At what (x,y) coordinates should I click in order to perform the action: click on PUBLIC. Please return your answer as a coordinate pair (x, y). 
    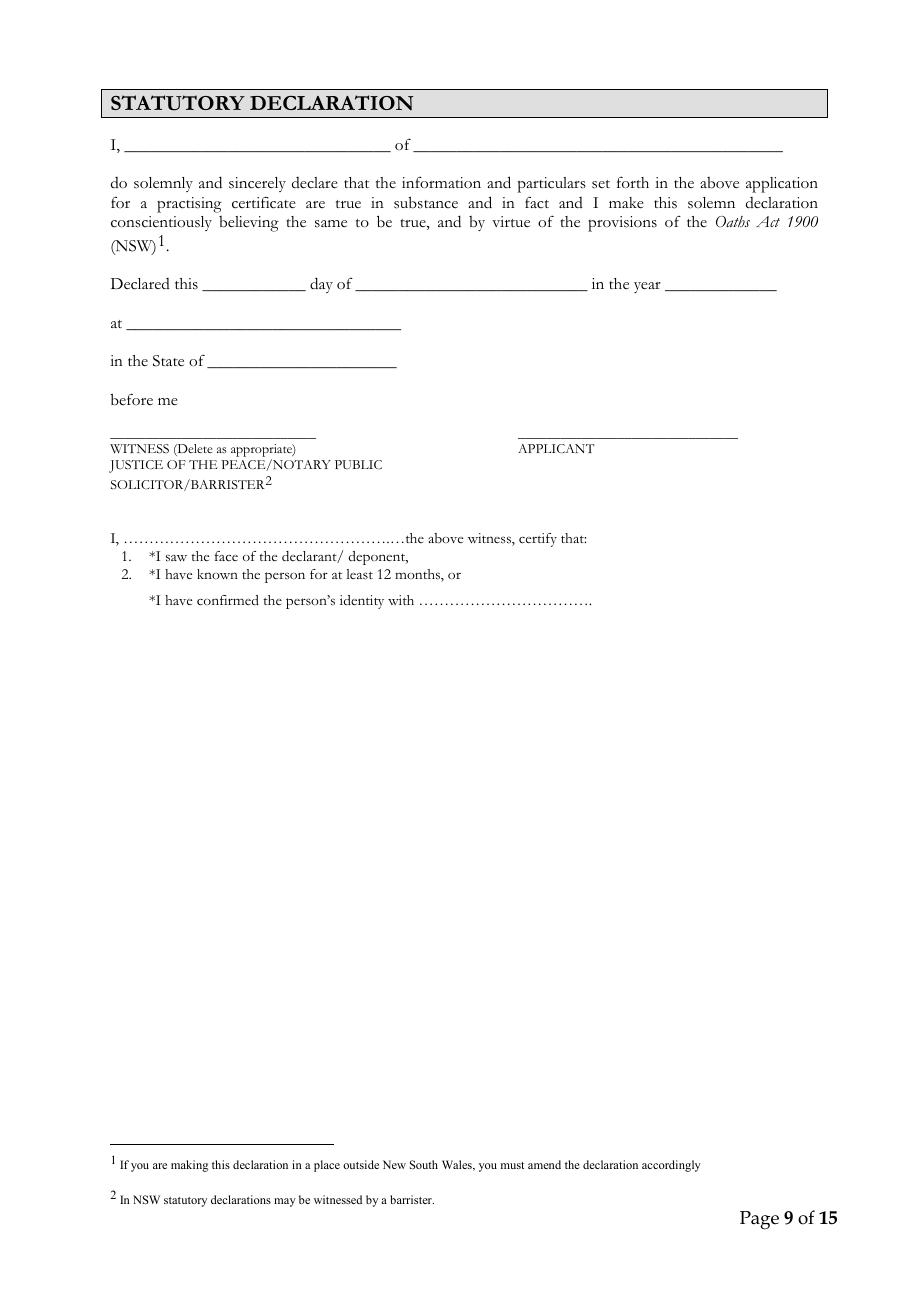
    Looking at the image, I should click on (358, 465).
